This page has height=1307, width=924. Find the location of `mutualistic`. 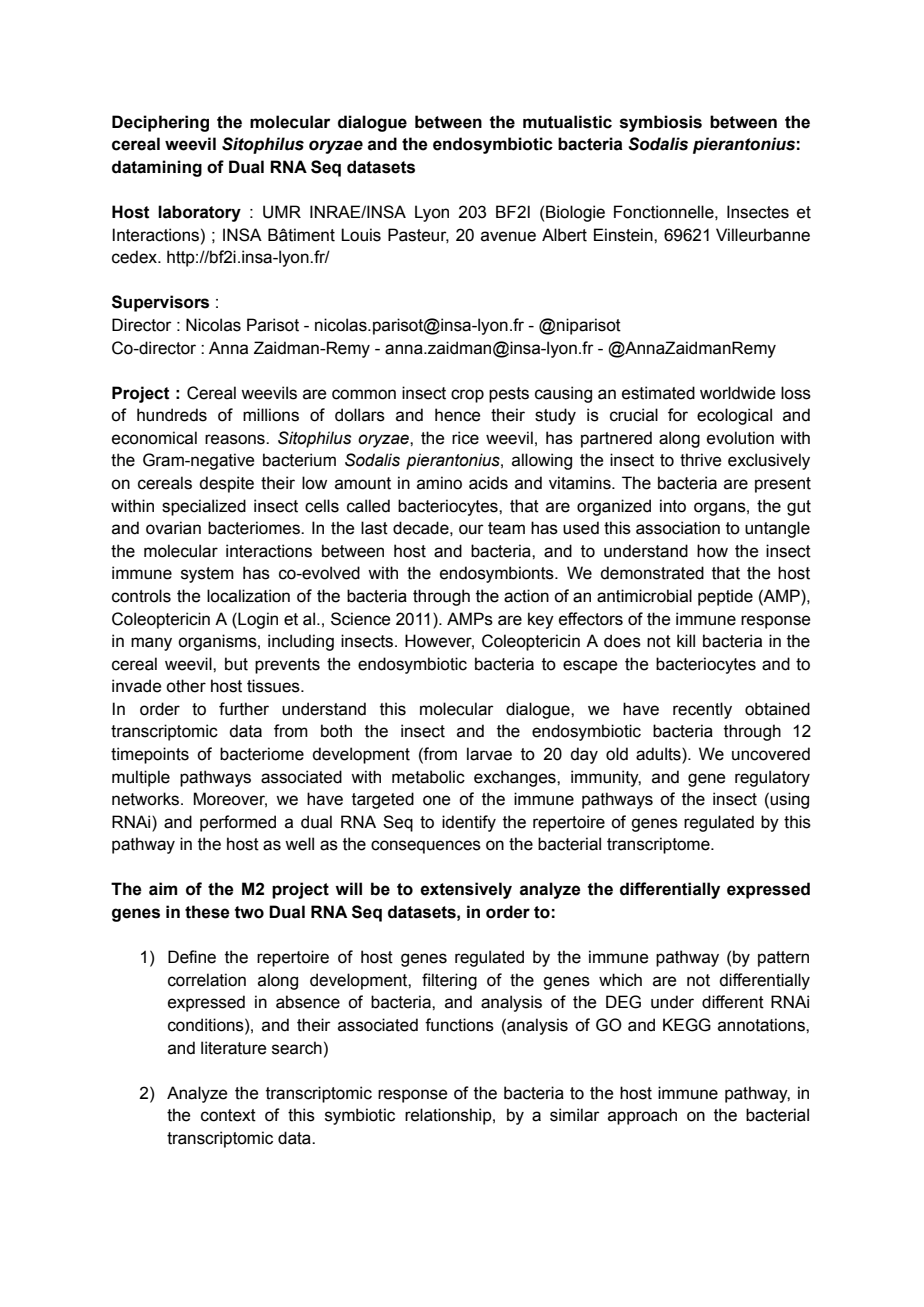

mutualistic is located at coordinates (567, 122).
